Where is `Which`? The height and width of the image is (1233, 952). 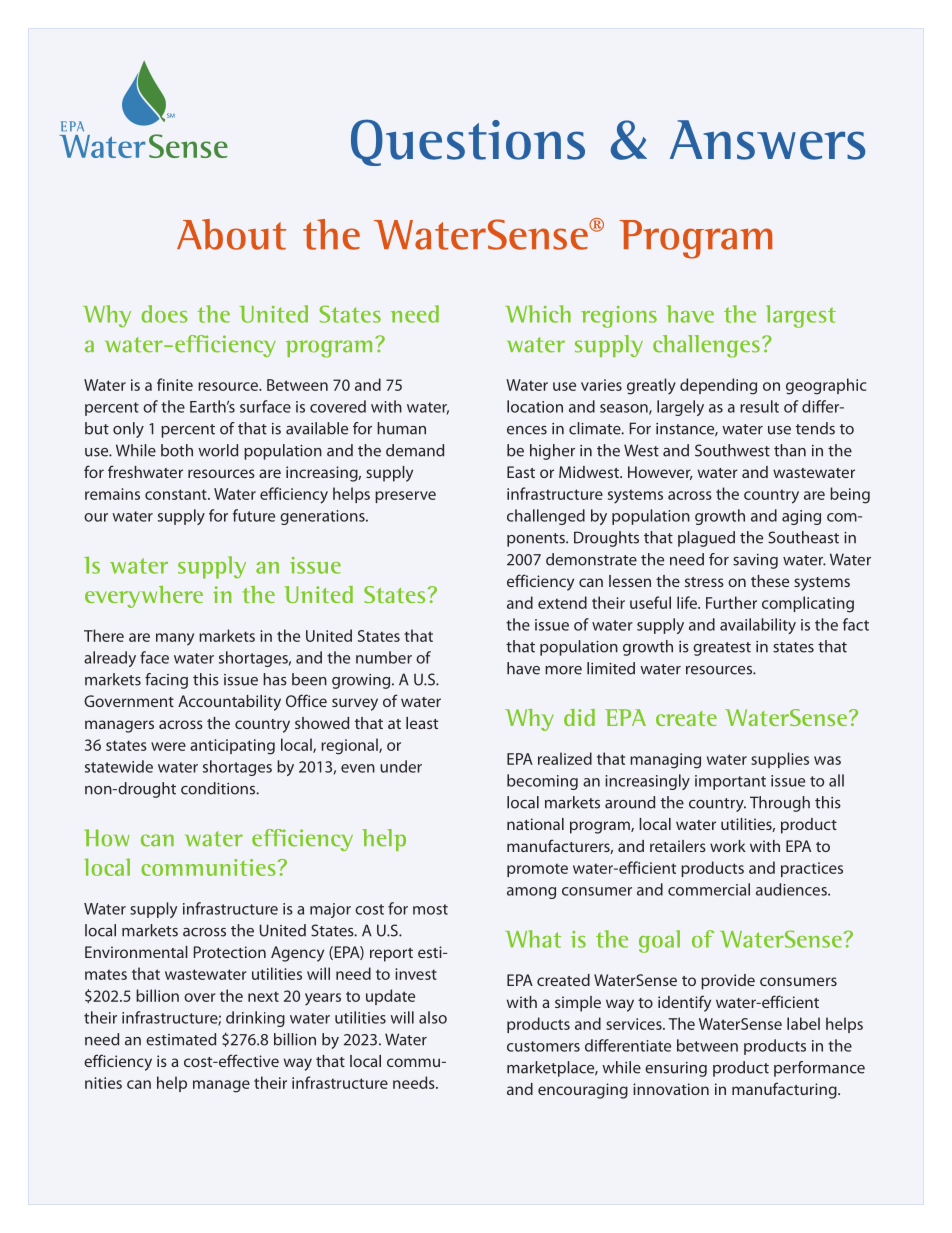 Which is located at coordinates (538, 314).
